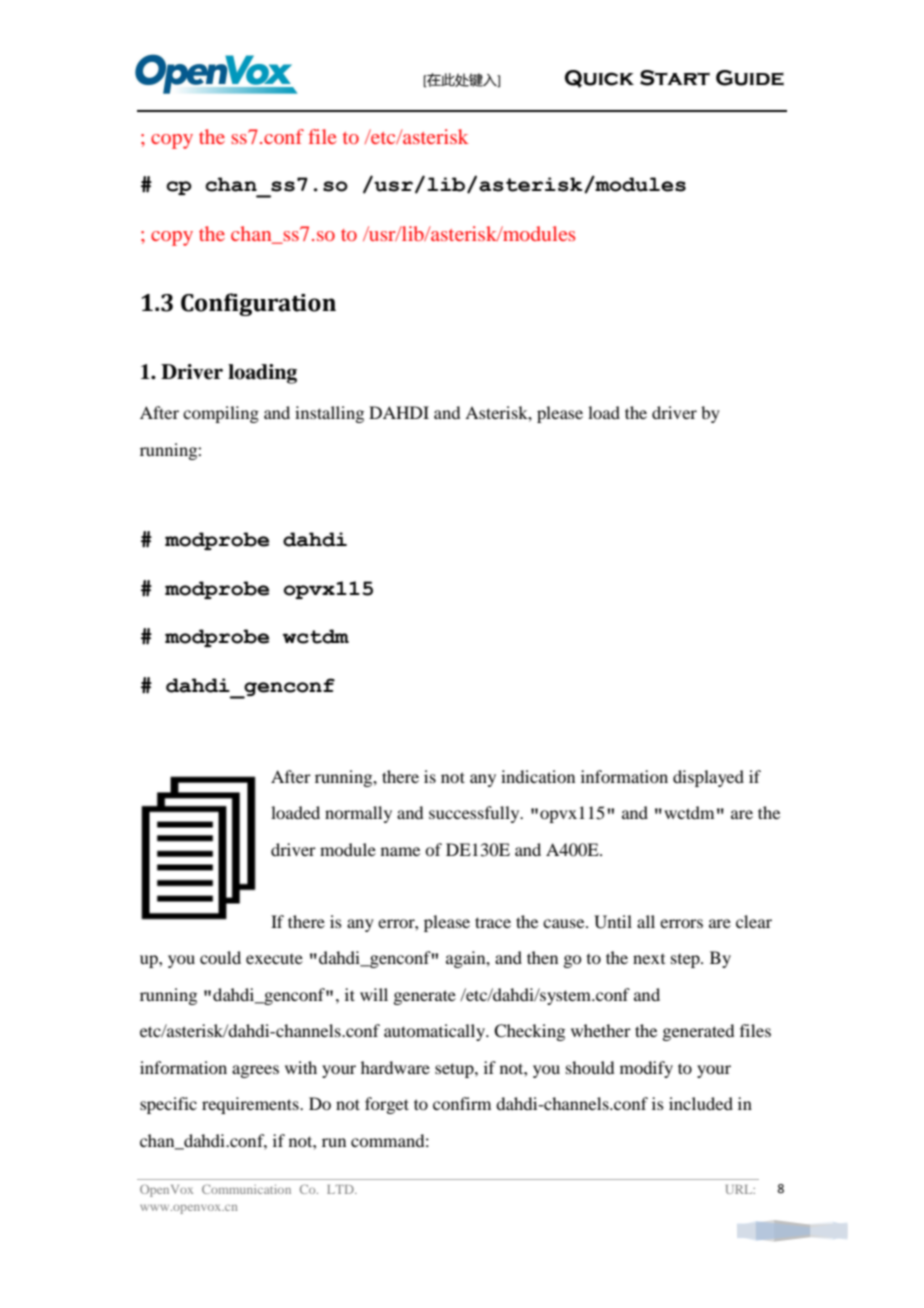 The image size is (924, 1308). What do you see at coordinates (599, 79) in the page?
I see `Quick` at bounding box center [599, 79].
